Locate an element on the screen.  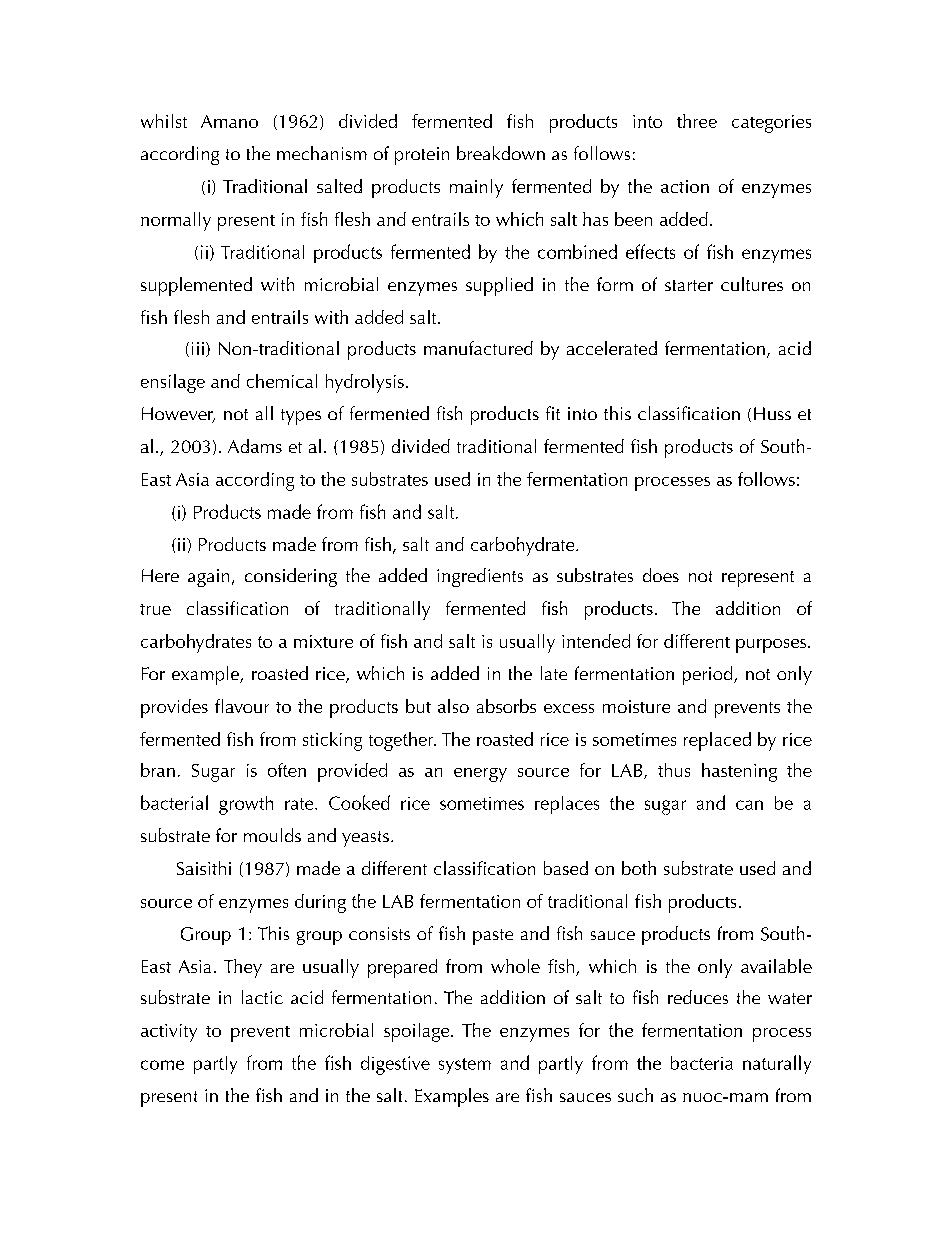
Amano is located at coordinates (229, 121).
